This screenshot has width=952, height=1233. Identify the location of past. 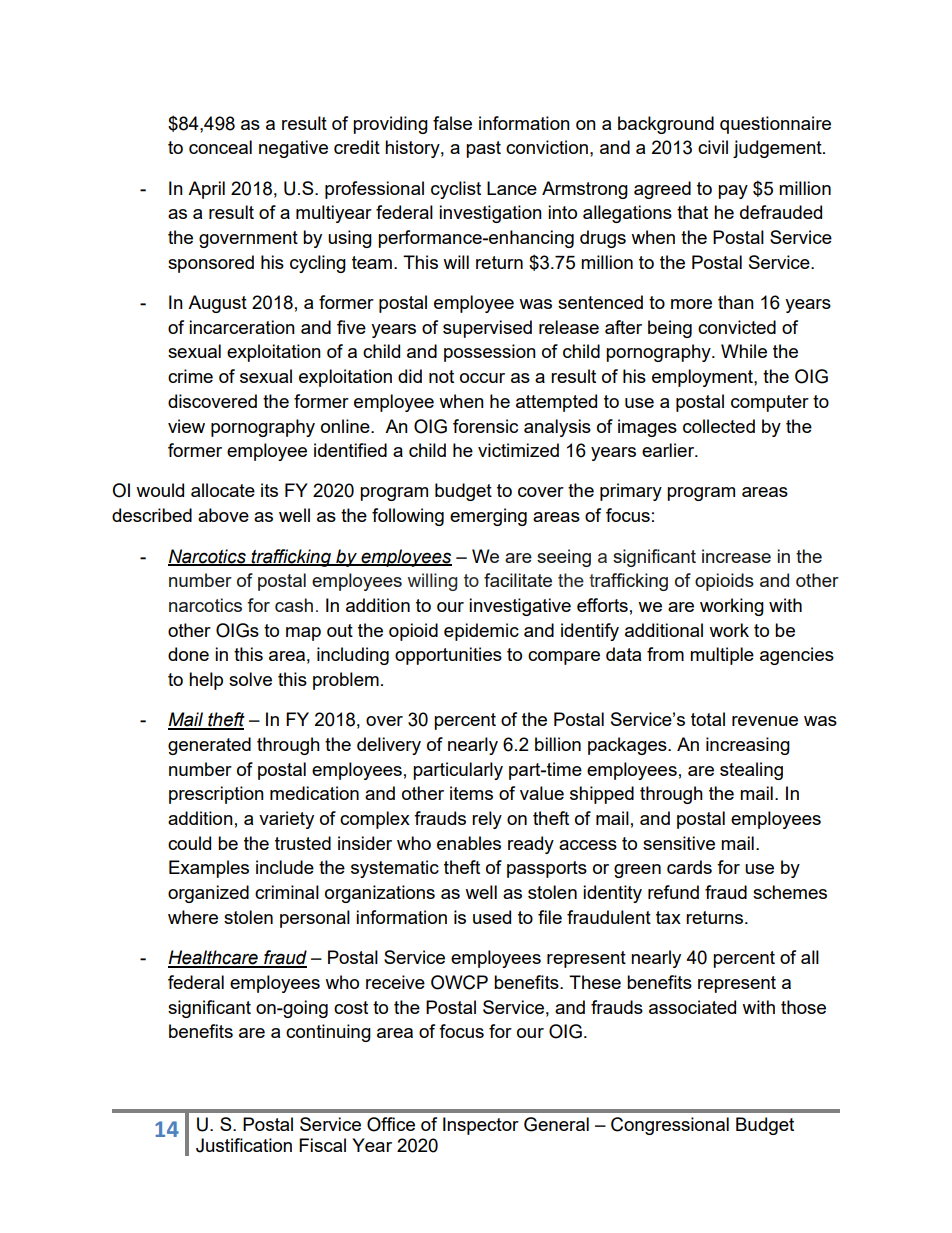
(483, 149).
